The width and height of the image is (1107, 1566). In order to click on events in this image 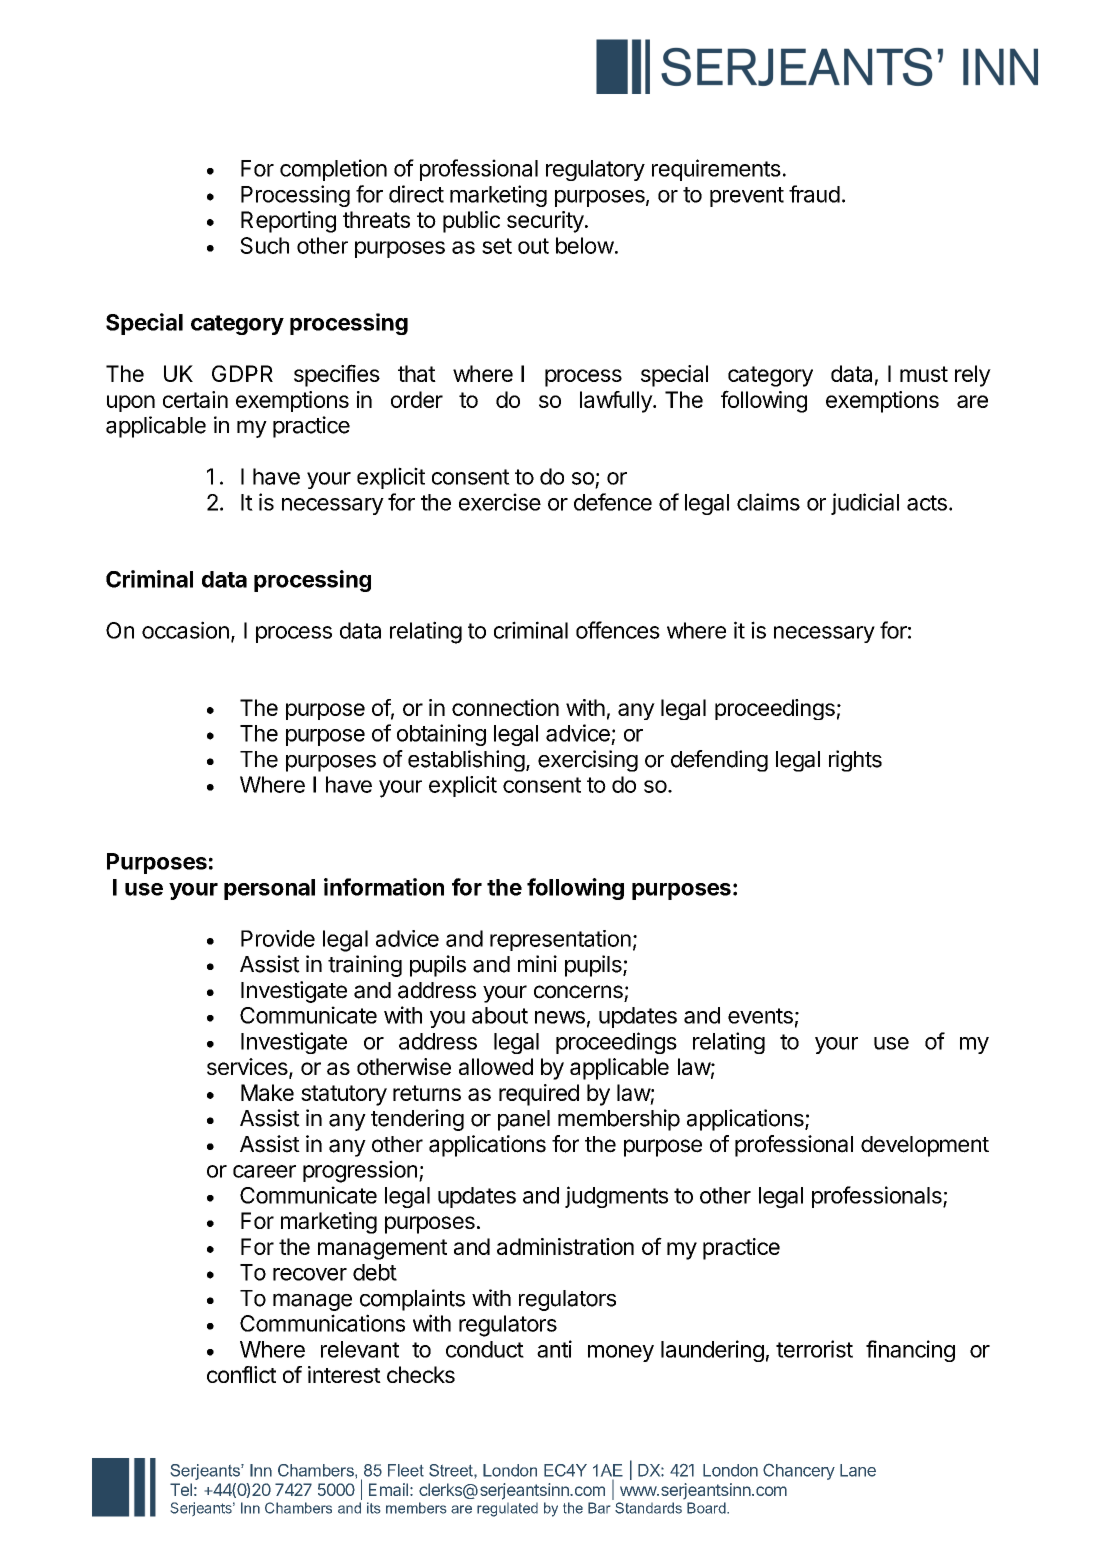, I will do `click(760, 1016)`.
